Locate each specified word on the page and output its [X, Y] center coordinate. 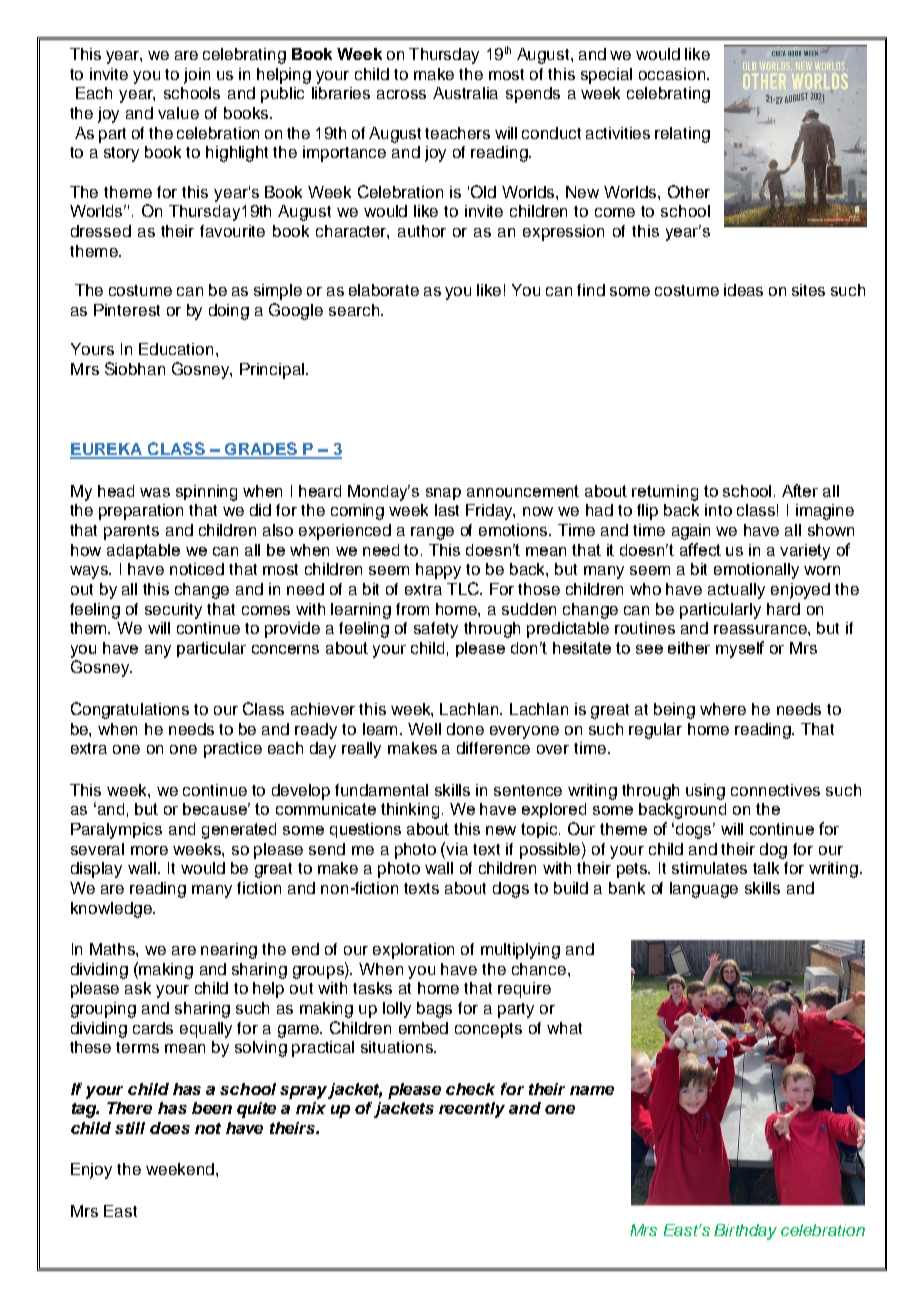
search [355, 310]
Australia [465, 93]
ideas [743, 290]
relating [682, 135]
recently [472, 1110]
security [173, 611]
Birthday [745, 1232]
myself [740, 649]
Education [176, 349]
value [178, 113]
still [130, 1128]
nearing [229, 951]
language [704, 890]
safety [436, 630]
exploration [413, 951]
